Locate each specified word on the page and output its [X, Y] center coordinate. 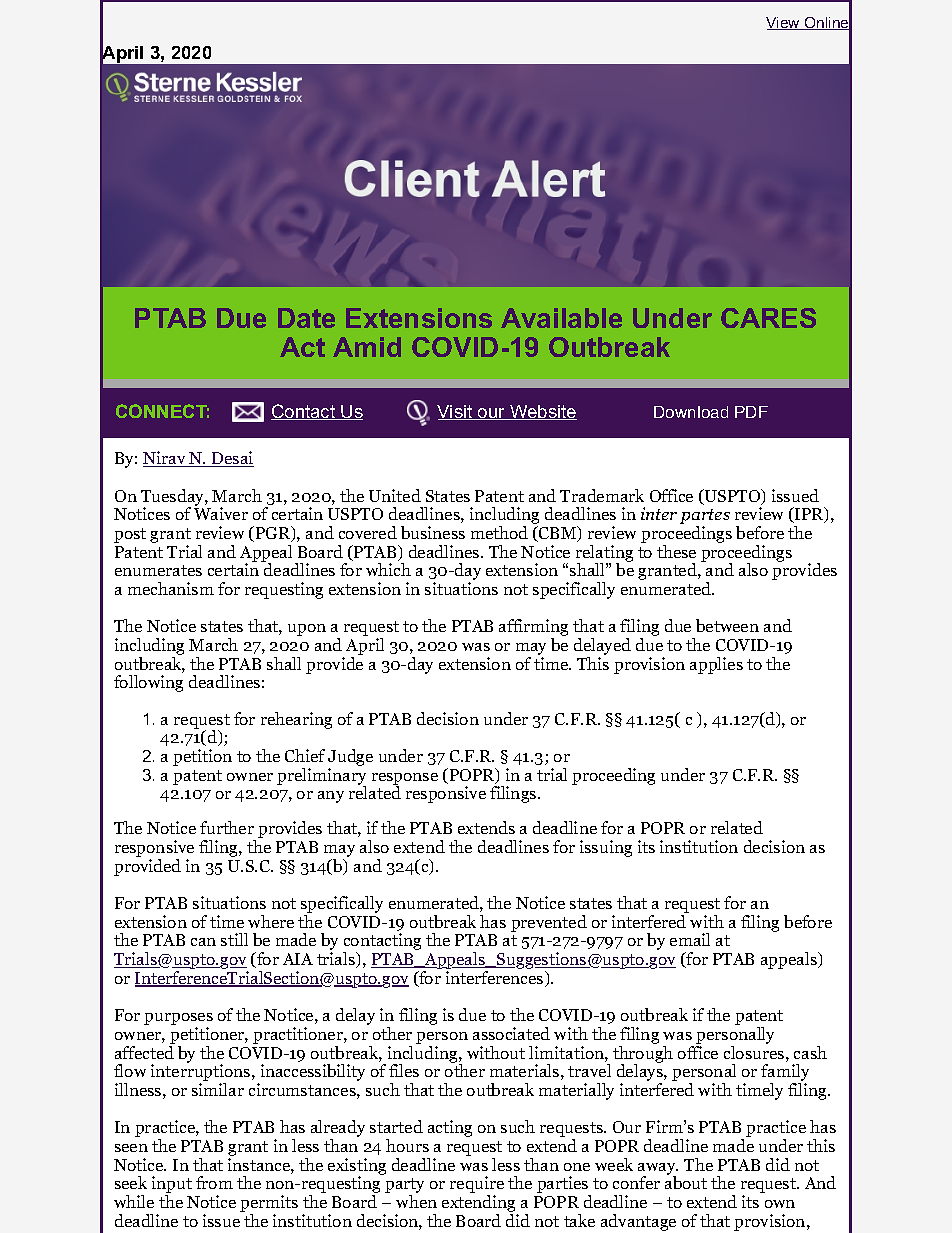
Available [561, 318]
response [405, 780]
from [214, 1182]
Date [306, 318]
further [227, 827]
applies [716, 665]
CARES [768, 318]
